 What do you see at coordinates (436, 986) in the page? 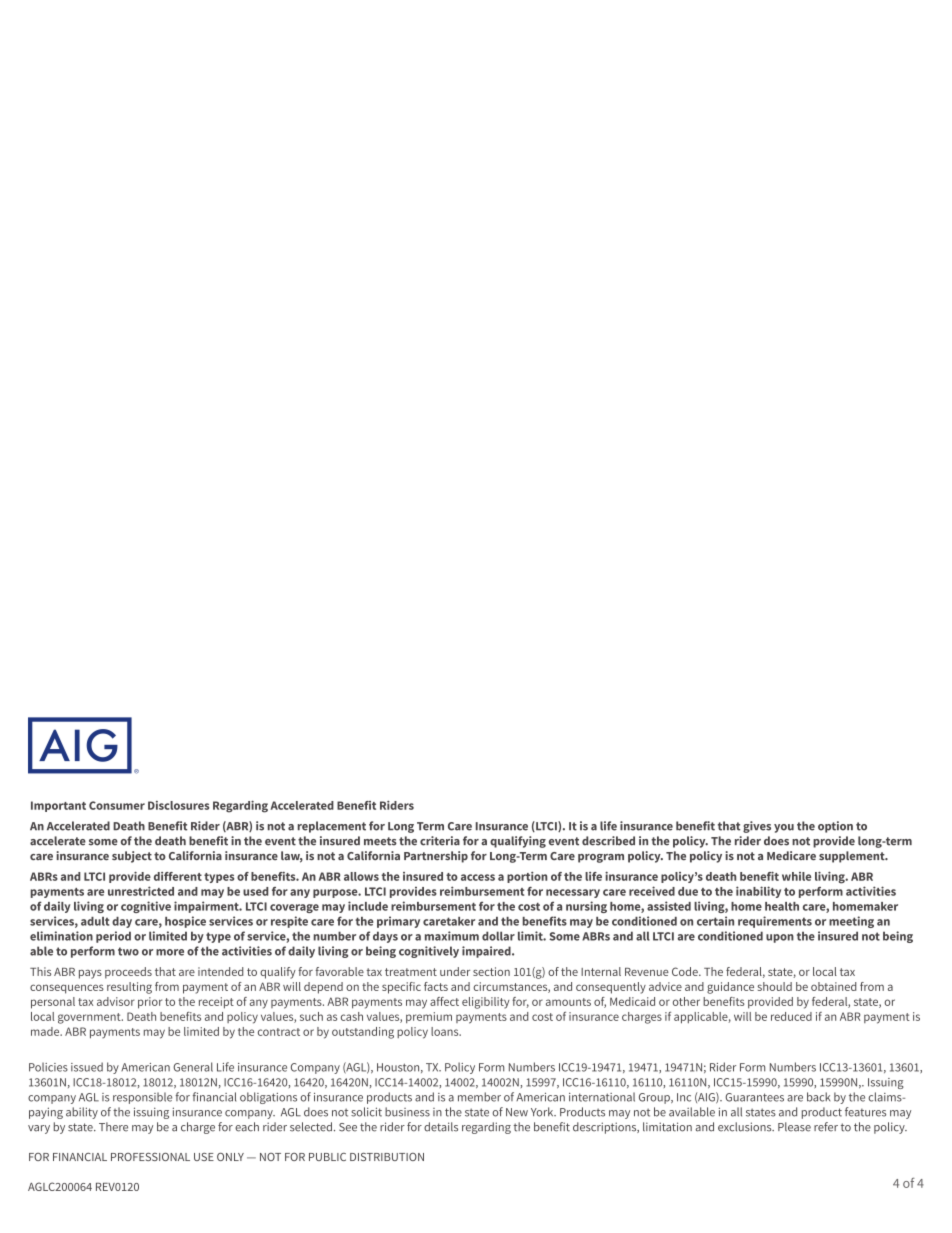
I see `facts` at bounding box center [436, 986].
